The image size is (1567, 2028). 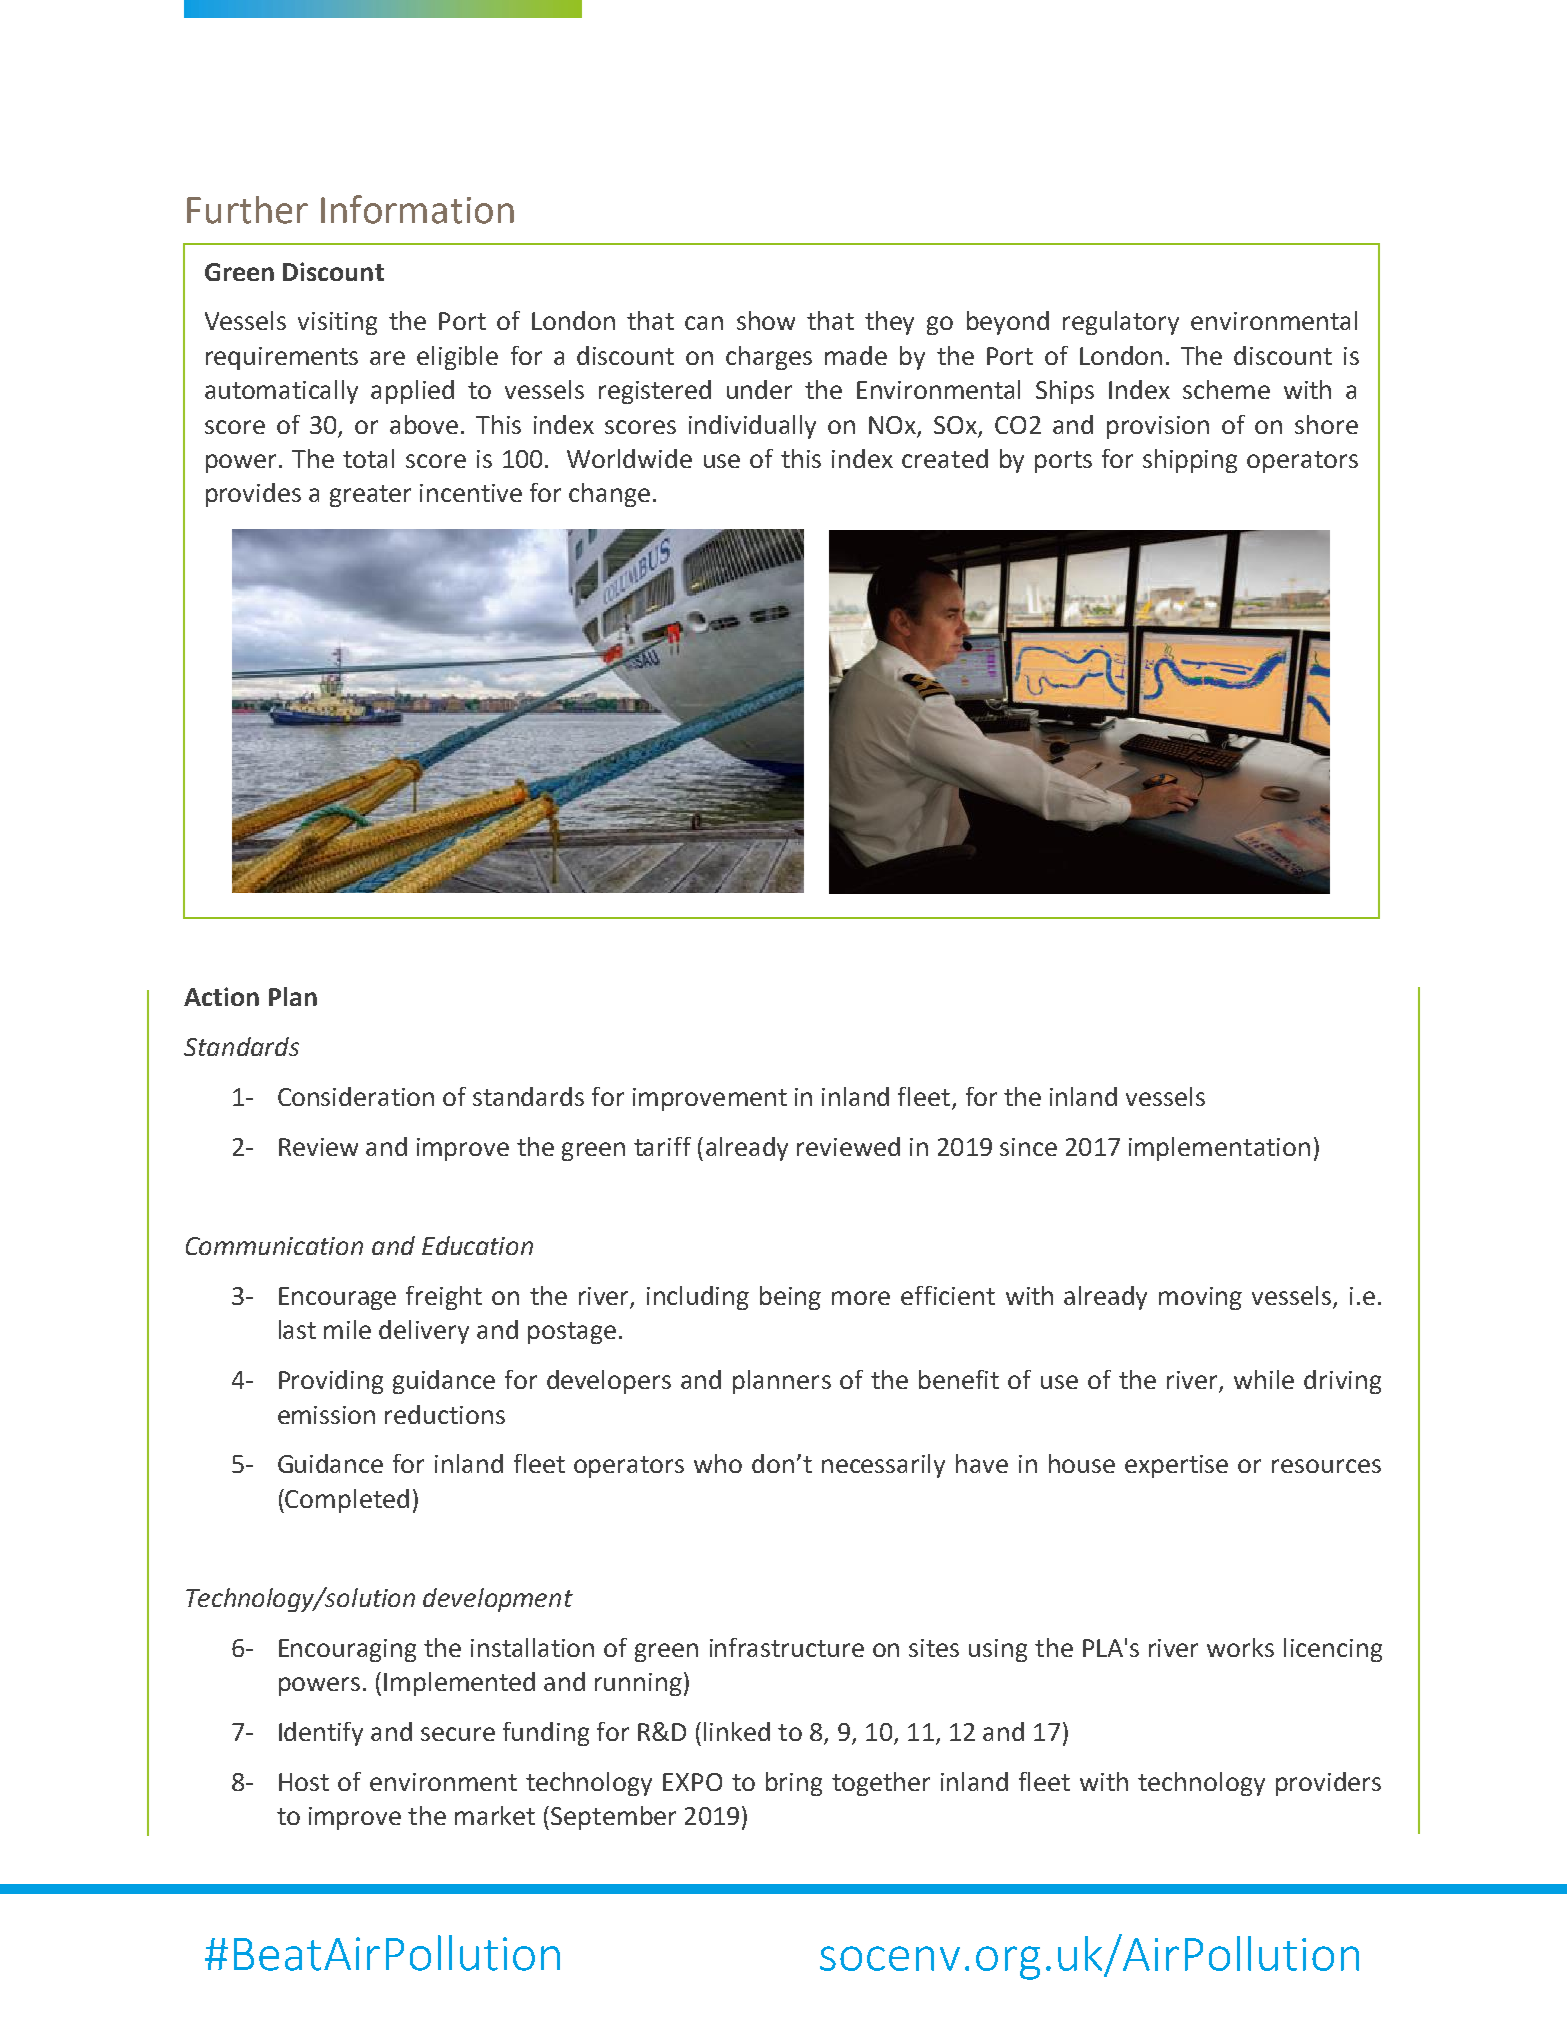 I want to click on being, so click(x=790, y=1298).
